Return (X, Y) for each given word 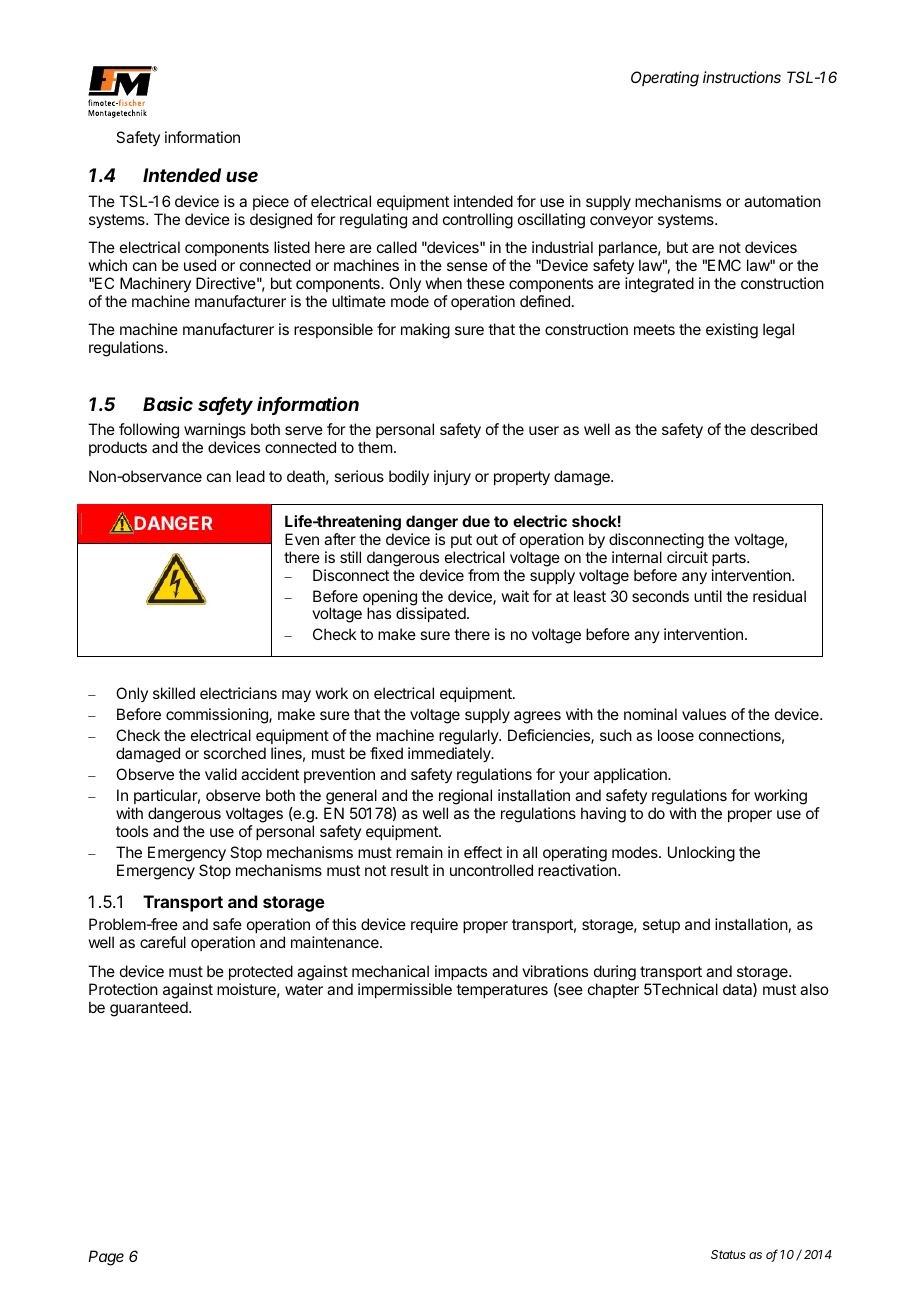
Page (106, 1258)
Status (728, 1254)
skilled (174, 693)
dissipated (431, 614)
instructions (742, 77)
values (704, 714)
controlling (478, 221)
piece (271, 202)
